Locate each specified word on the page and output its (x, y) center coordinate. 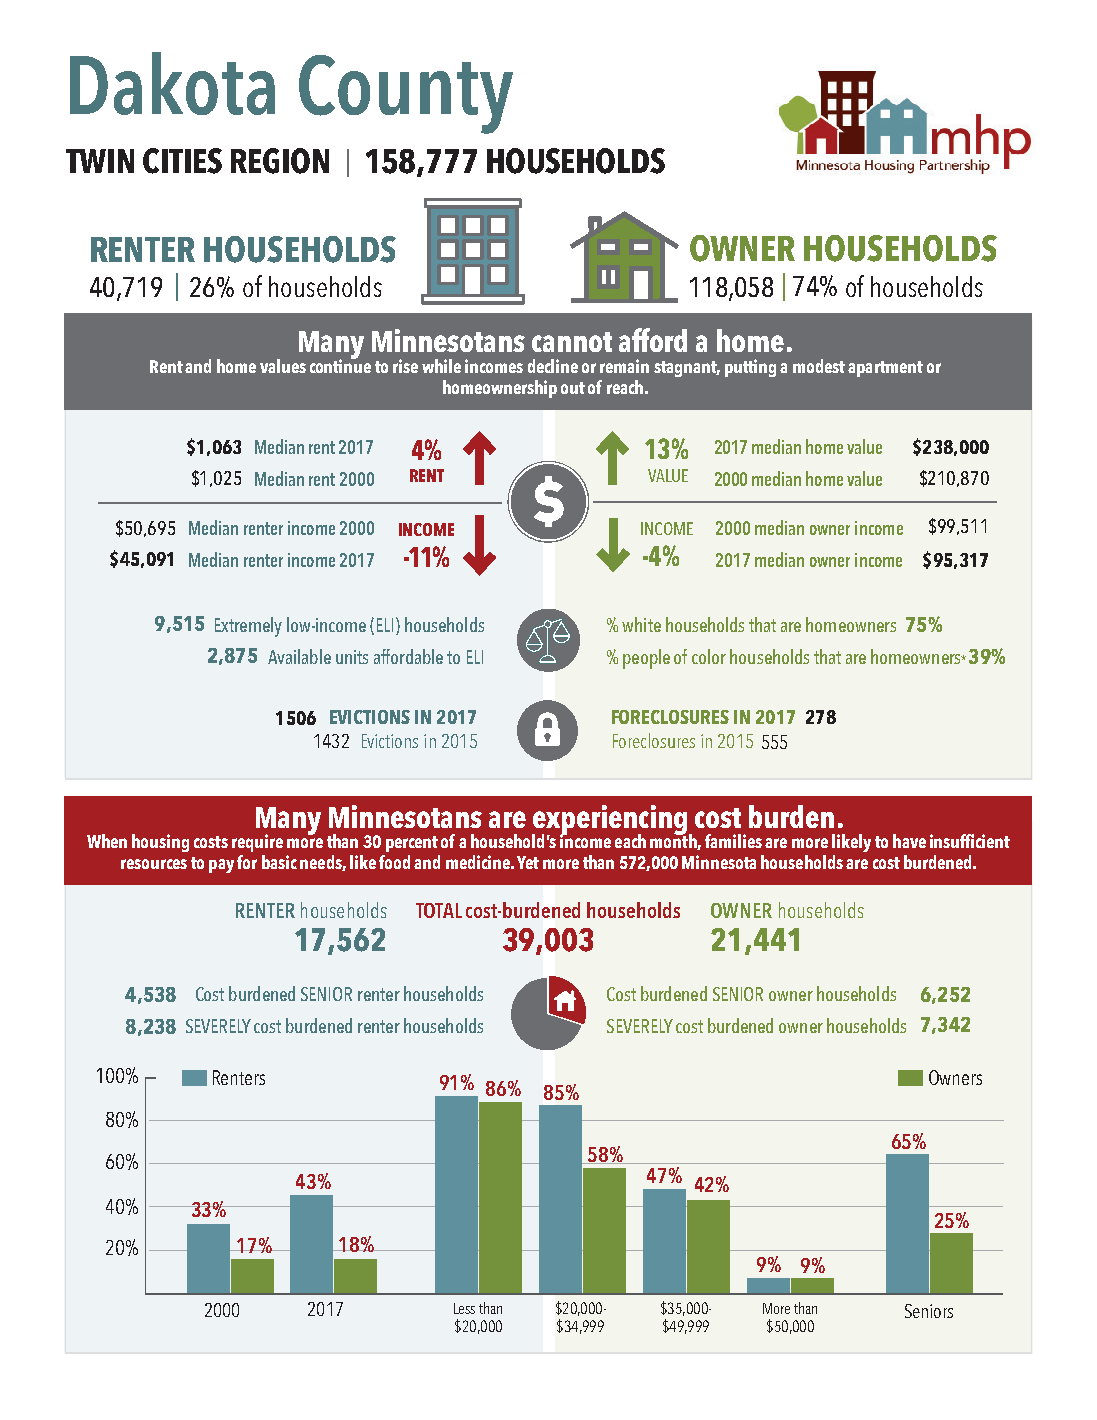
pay (221, 866)
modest (819, 366)
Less (464, 1308)
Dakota (172, 83)
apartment (885, 369)
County (406, 94)
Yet (528, 862)
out (573, 388)
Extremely (248, 627)
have (909, 841)
